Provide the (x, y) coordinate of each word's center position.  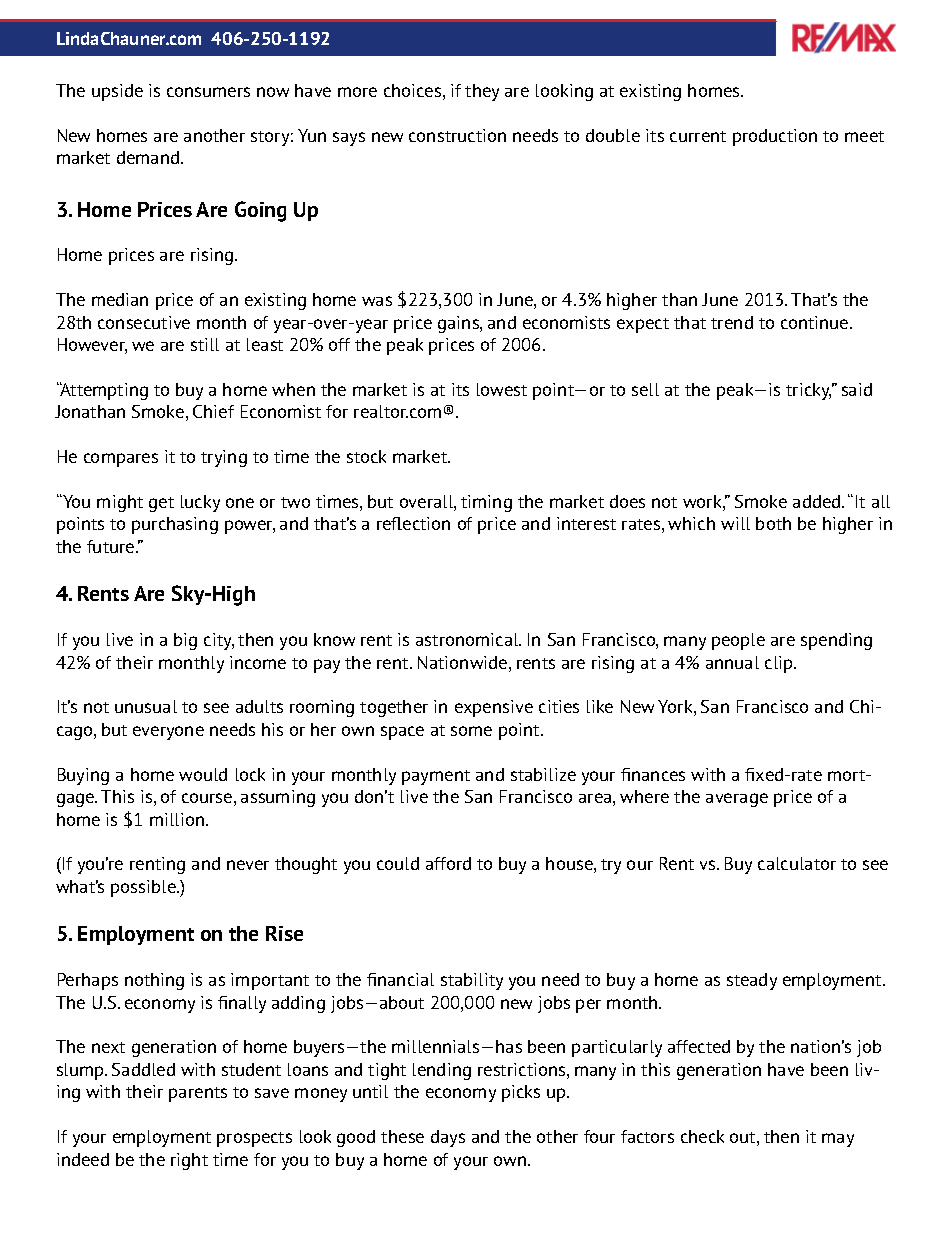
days (448, 1138)
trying (224, 458)
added (818, 501)
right (189, 1161)
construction (457, 135)
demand (149, 157)
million (177, 819)
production (775, 137)
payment (436, 777)
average (737, 800)
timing (486, 503)
